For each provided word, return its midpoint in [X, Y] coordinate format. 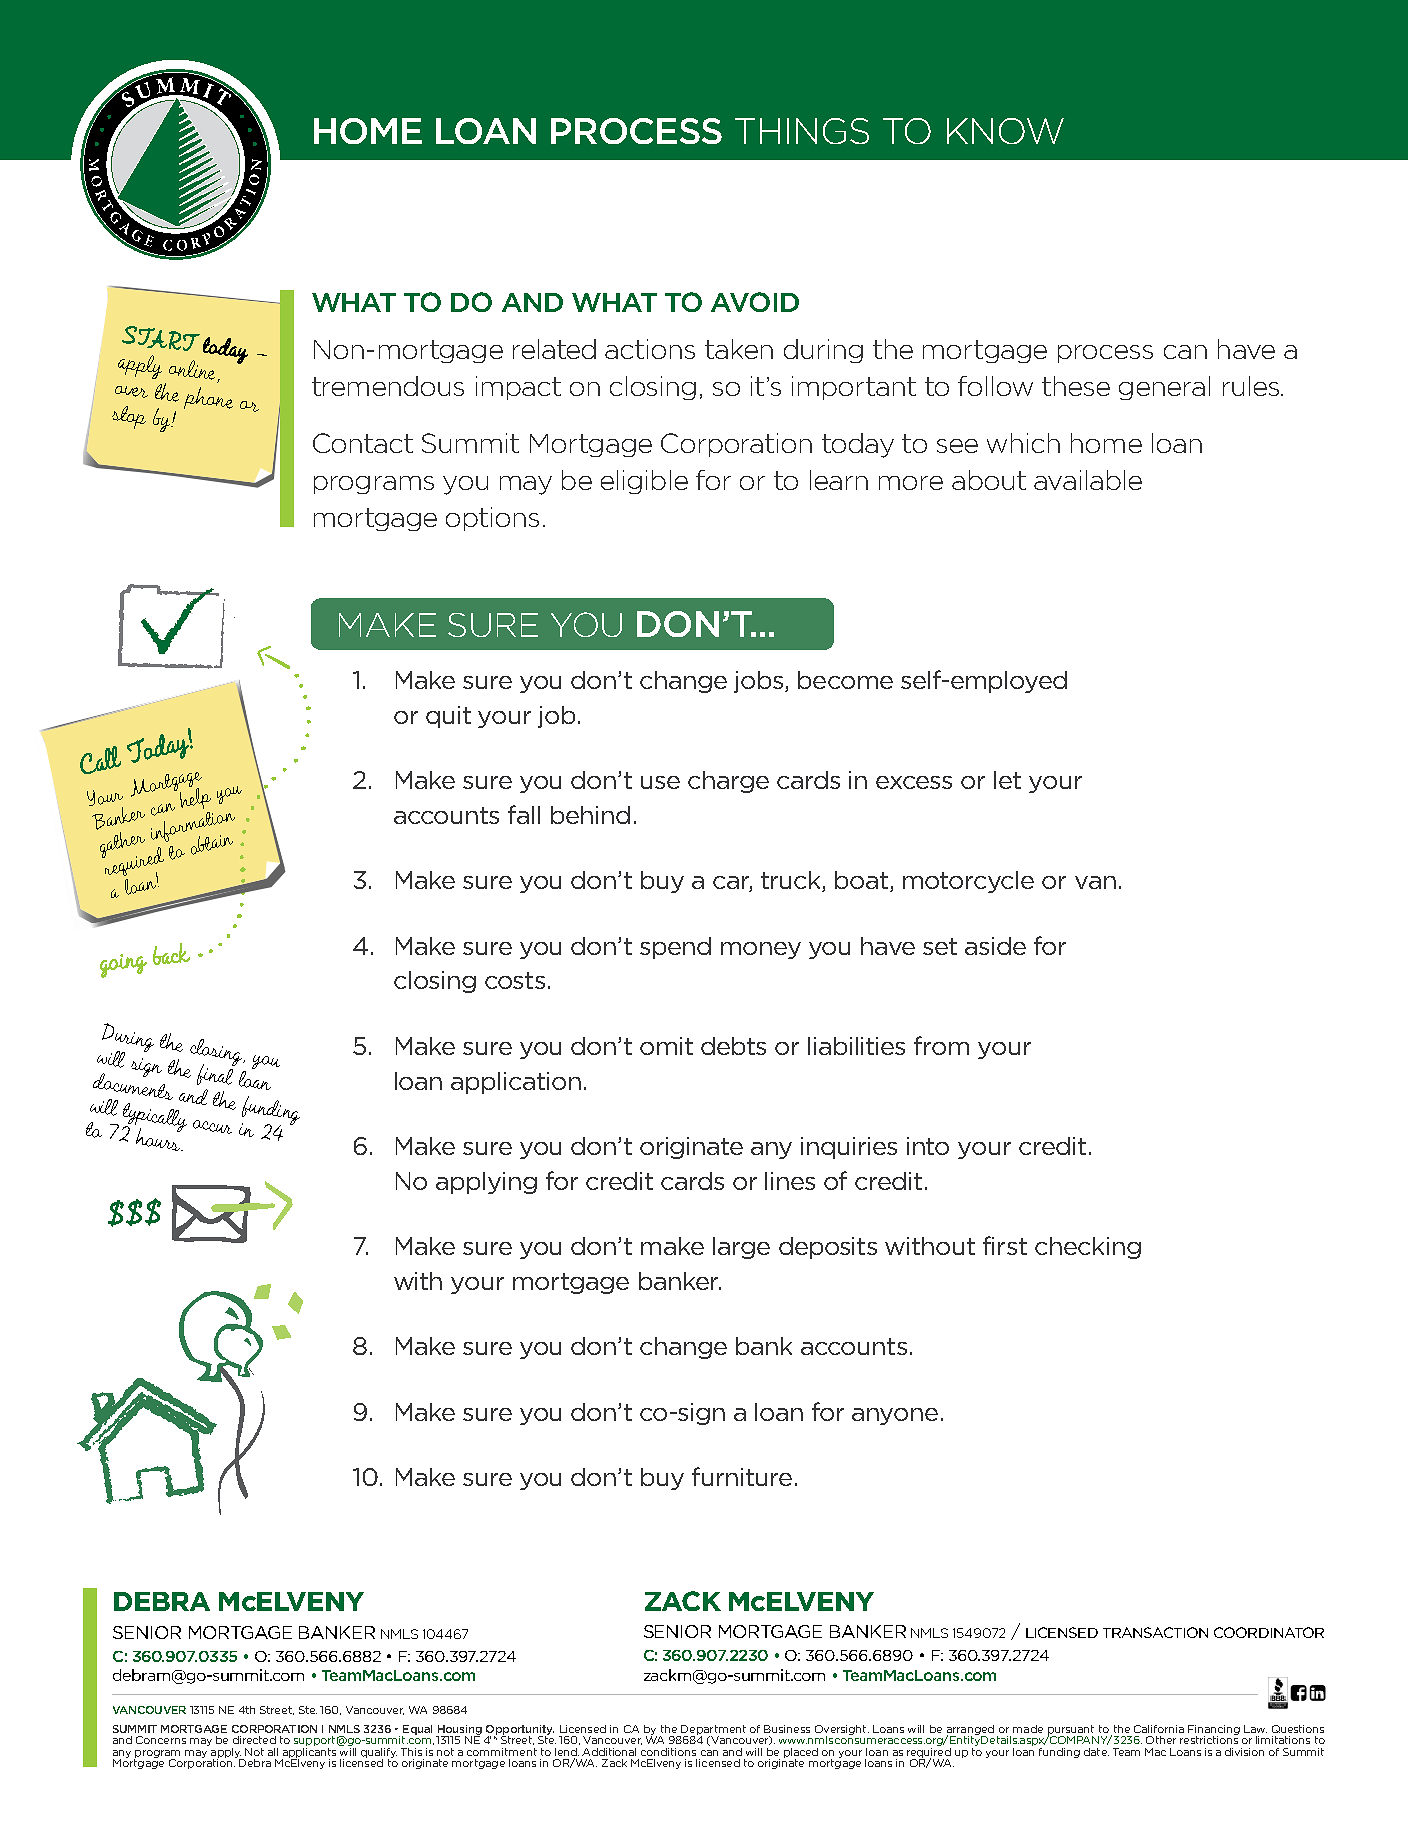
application [516, 1083]
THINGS [802, 131]
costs [515, 980]
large [741, 1248]
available [1088, 480]
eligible [644, 482]
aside [995, 946]
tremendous [388, 386]
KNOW [1005, 131]
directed [254, 1740]
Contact [363, 443]
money [761, 950]
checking [1088, 1248]
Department [712, 1731]
